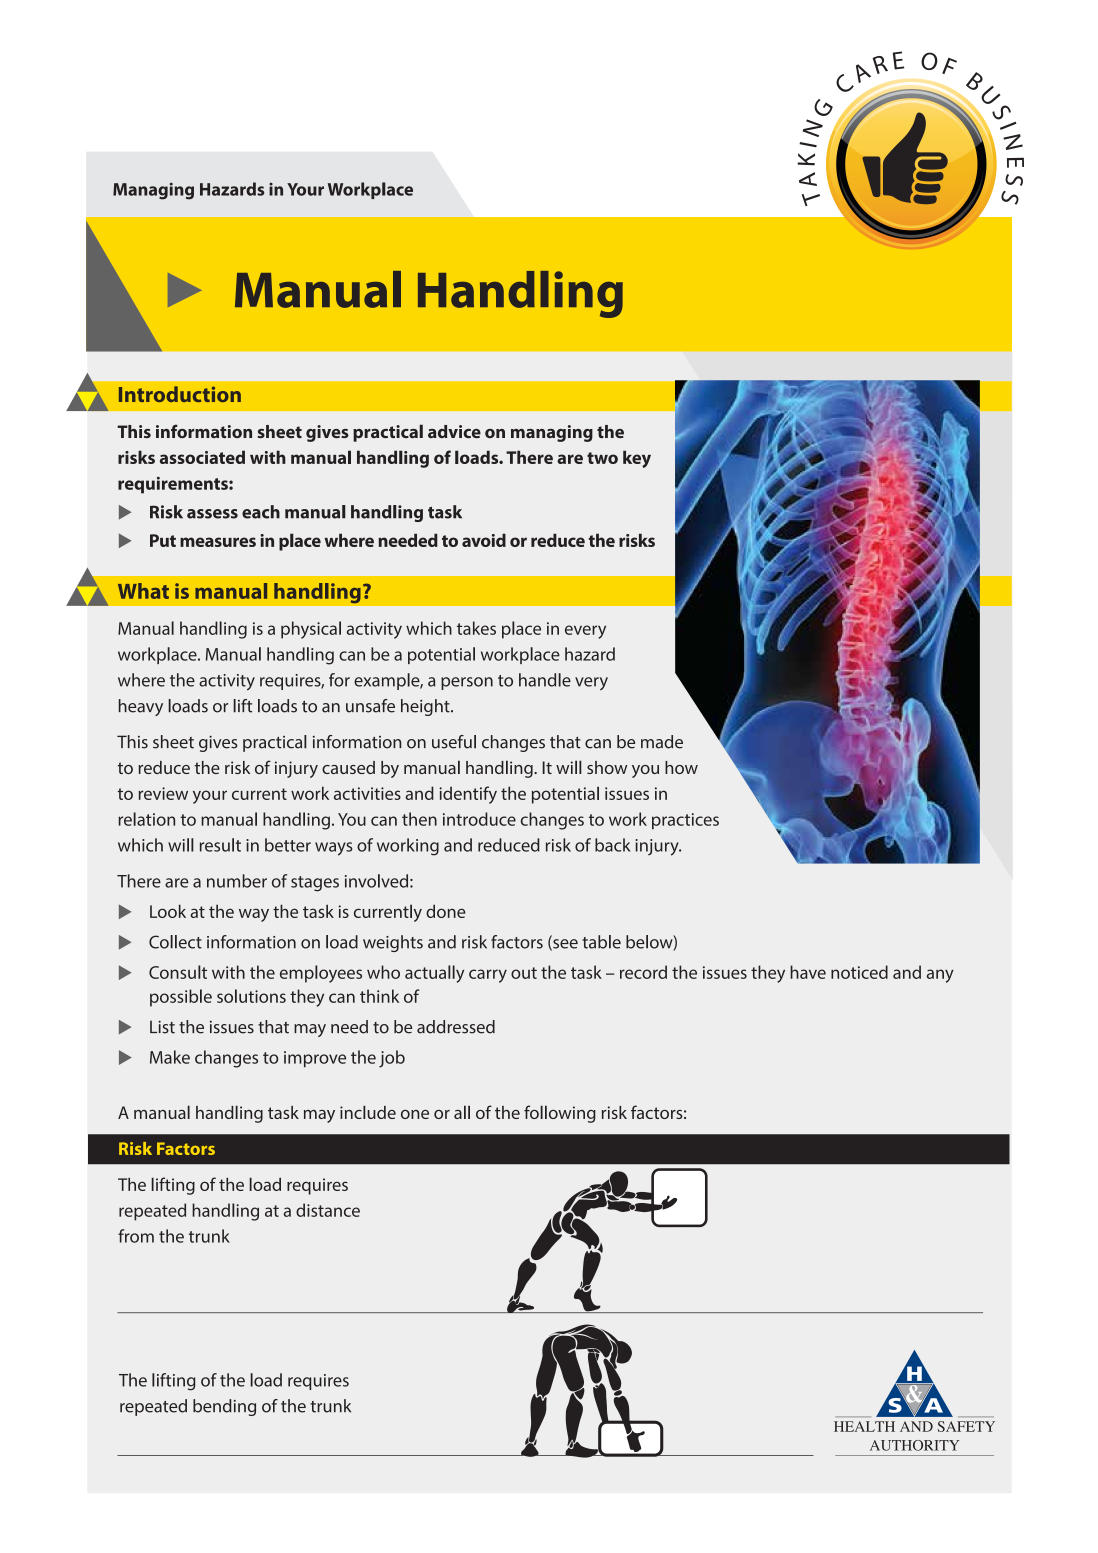 The height and width of the screenshot is (1553, 1098). I want to click on solutions, so click(251, 996).
